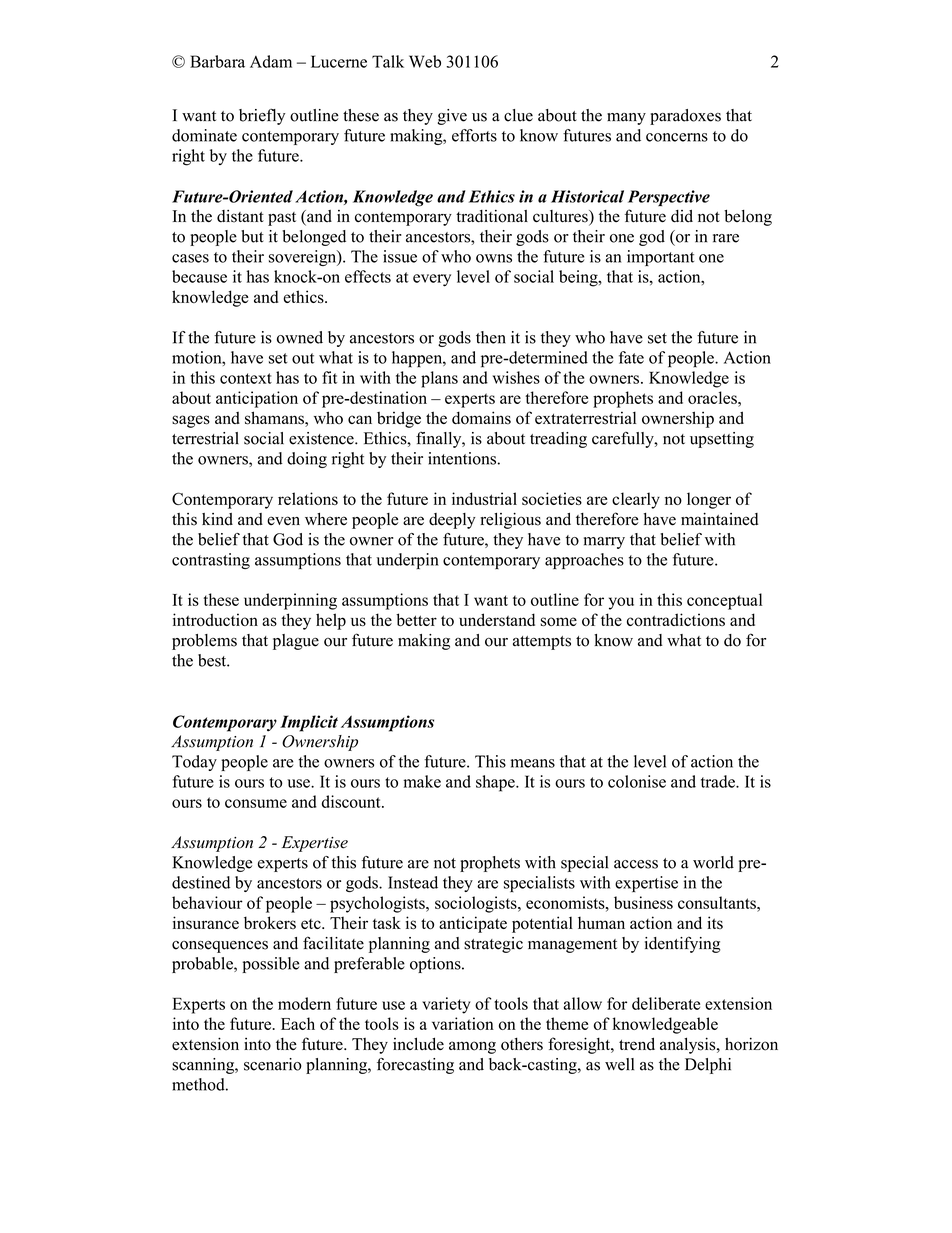 This page has width=952, height=1233. Describe the element at coordinates (262, 116) in the page. I see `briefly` at that location.
